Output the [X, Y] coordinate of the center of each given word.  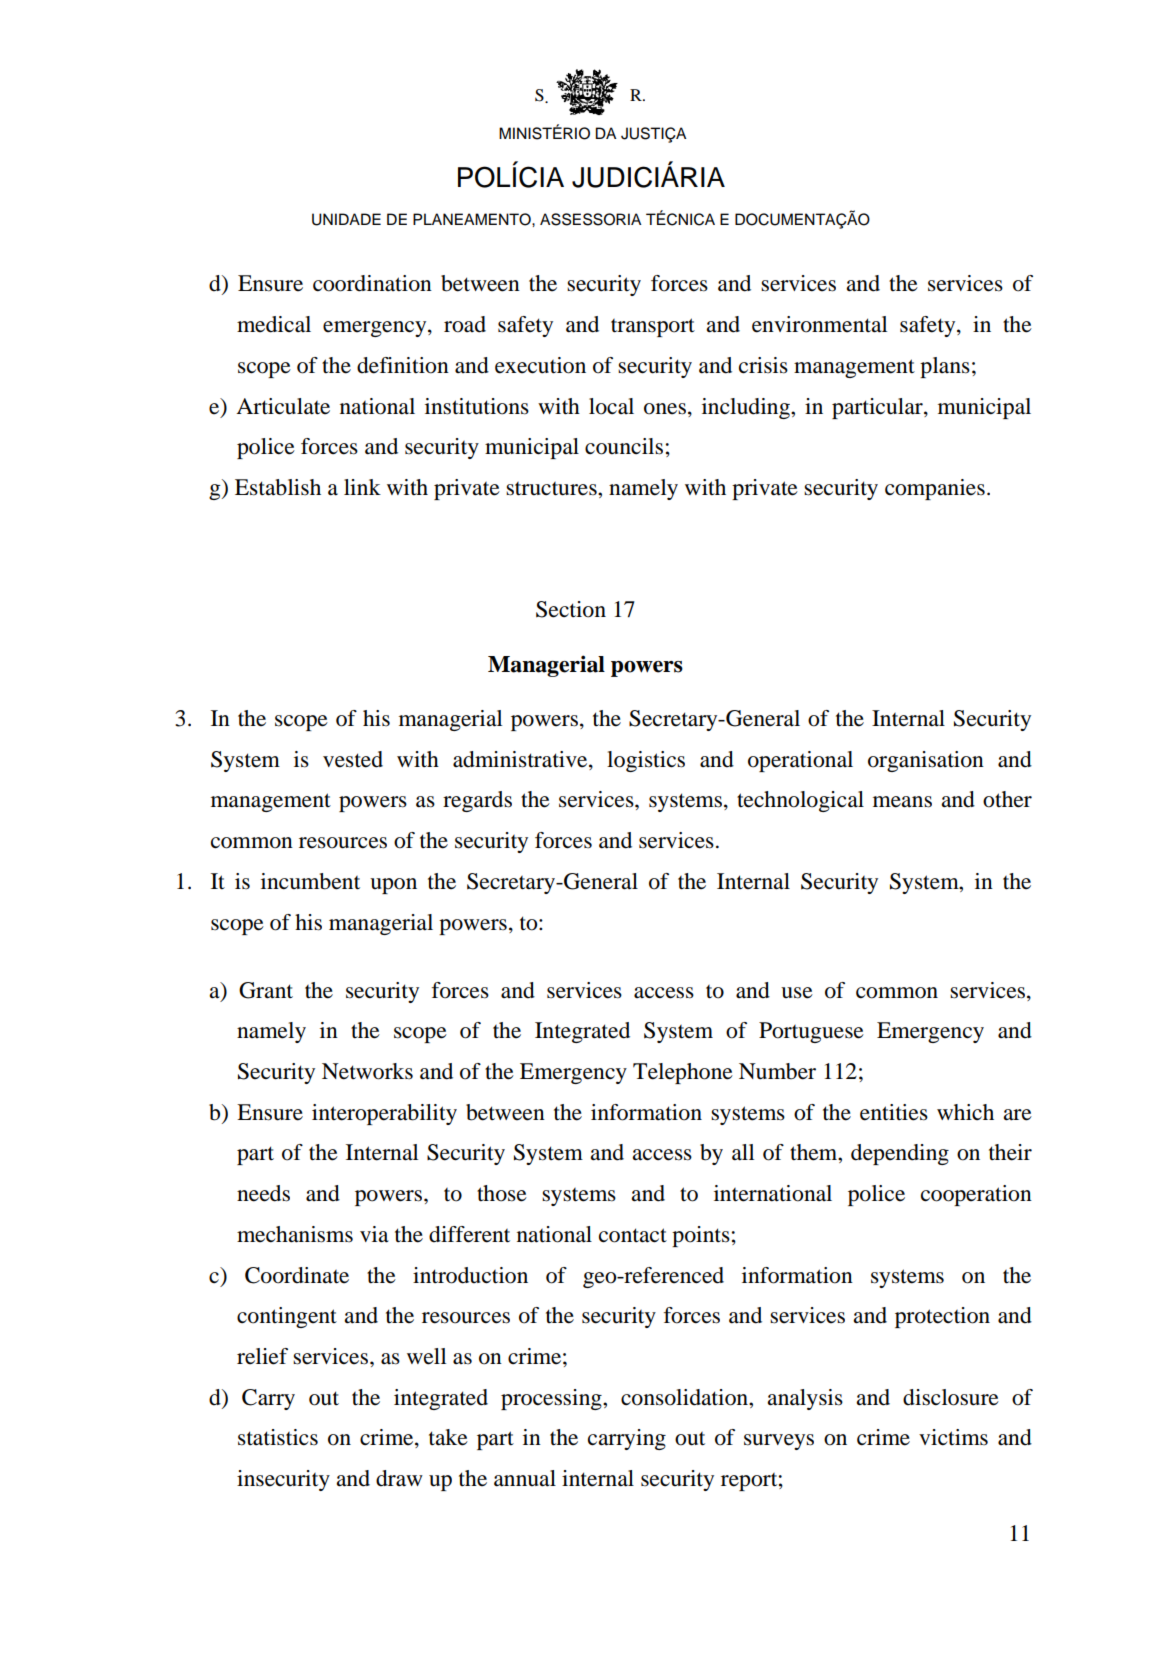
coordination [372, 283]
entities [894, 1112]
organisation [926, 761]
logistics [646, 761]
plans [945, 367]
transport [653, 327]
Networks [367, 1071]
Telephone [683, 1073]
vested [353, 759]
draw [399, 1478]
